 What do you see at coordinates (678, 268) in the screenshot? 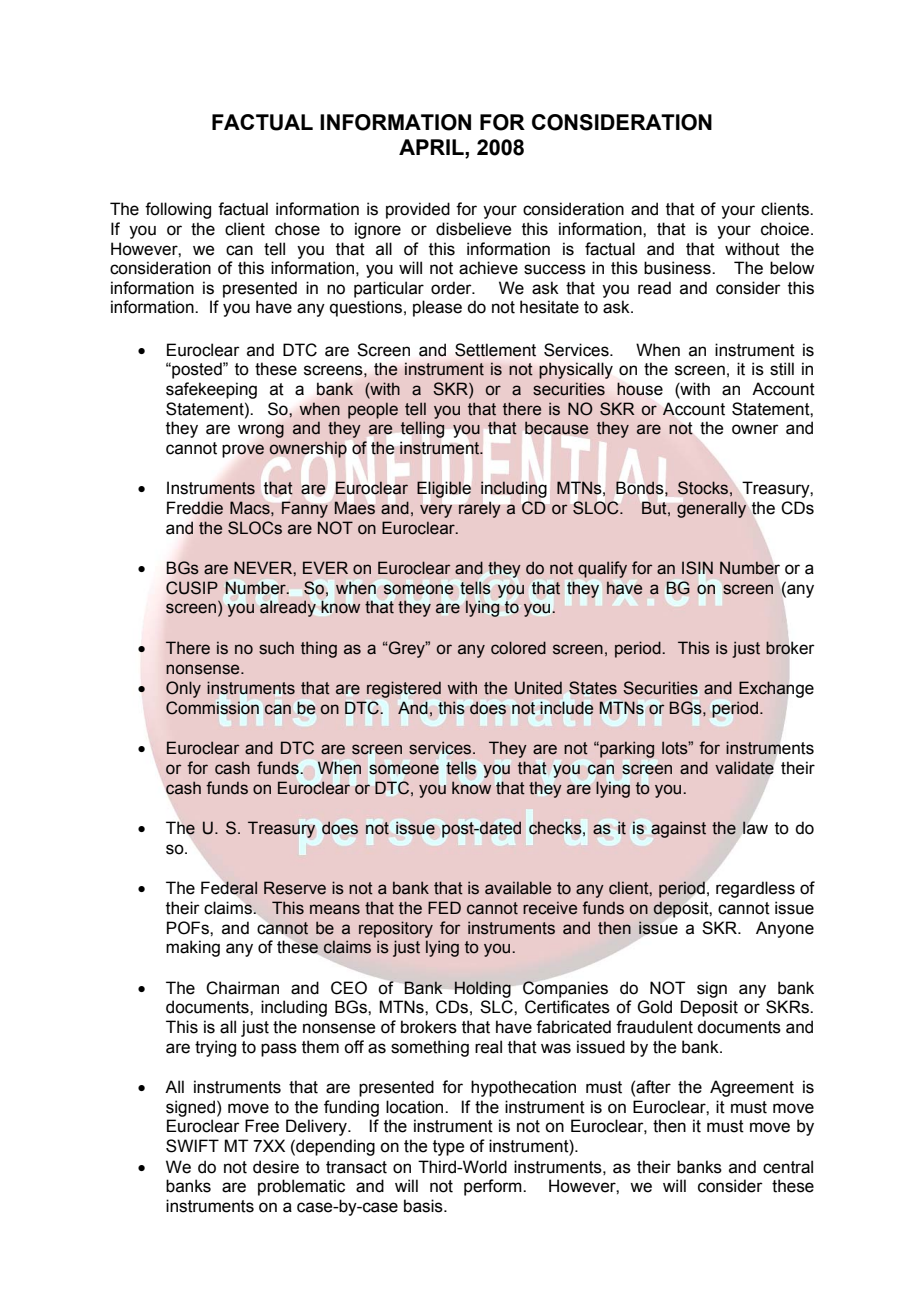
I see `business` at bounding box center [678, 268].
